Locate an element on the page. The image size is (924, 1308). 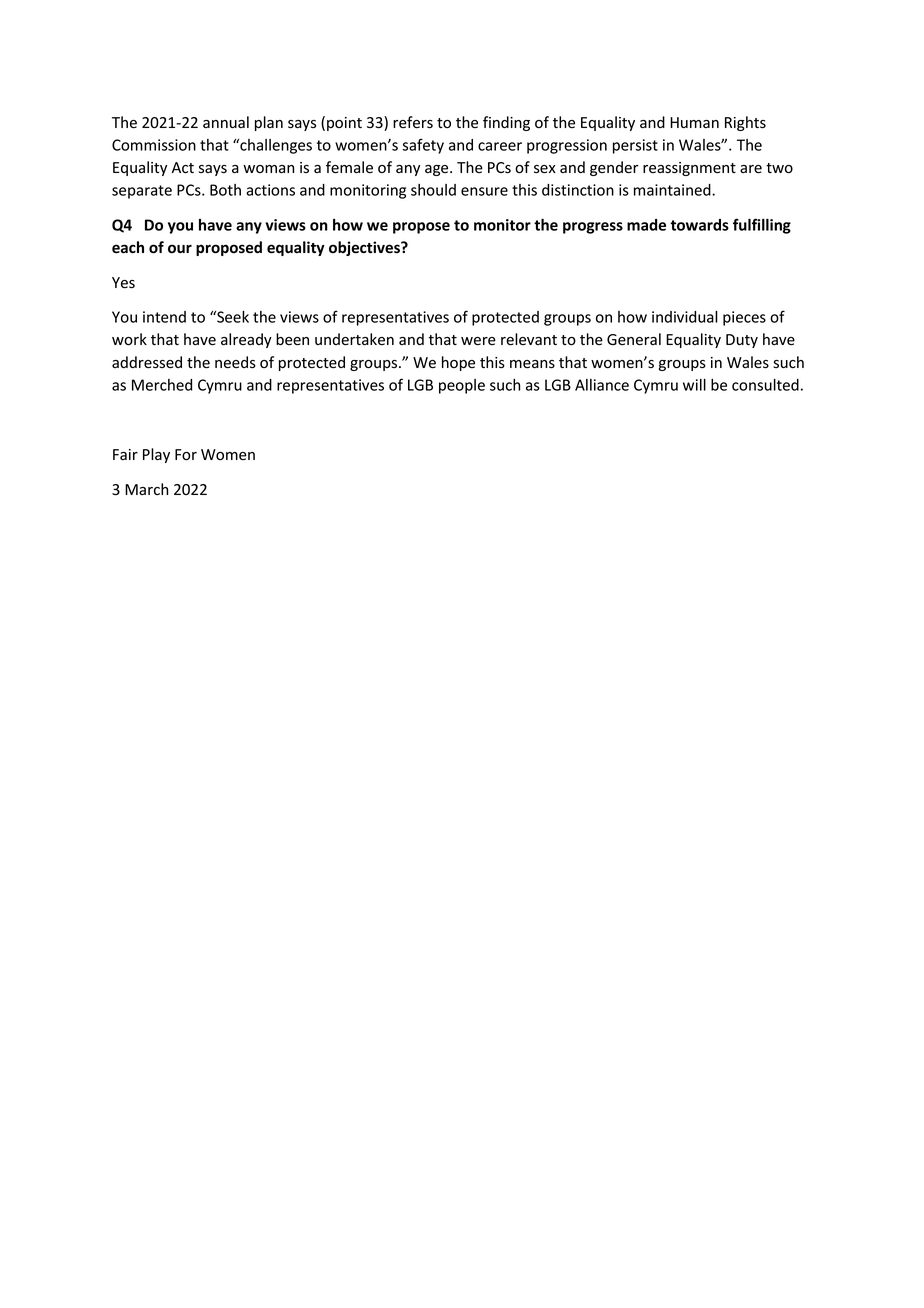
March is located at coordinates (146, 489).
